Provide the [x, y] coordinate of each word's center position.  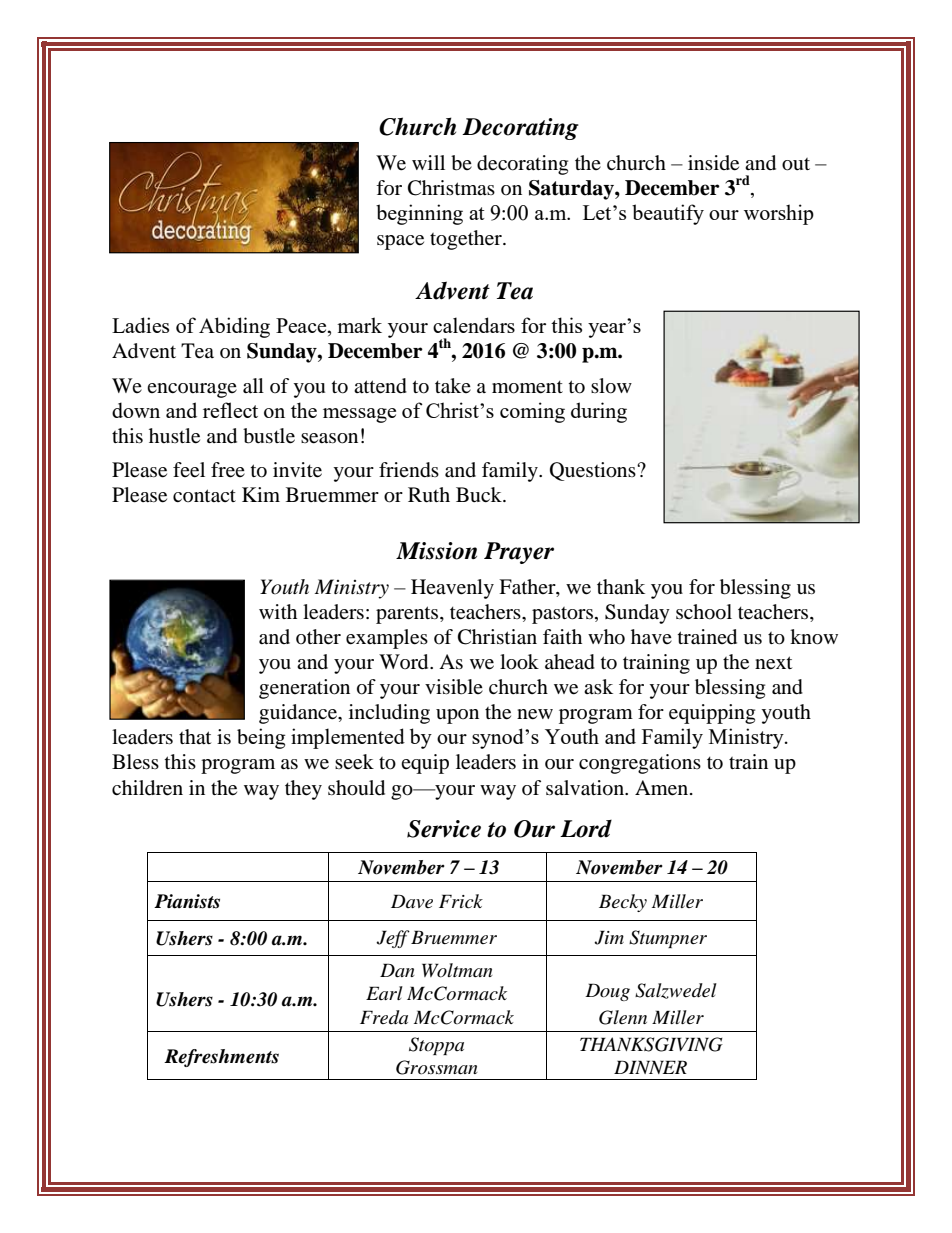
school [704, 612]
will [428, 162]
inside [713, 163]
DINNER [650, 1067]
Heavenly [452, 589]
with [278, 611]
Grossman [437, 1067]
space [400, 242]
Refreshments [221, 1058]
